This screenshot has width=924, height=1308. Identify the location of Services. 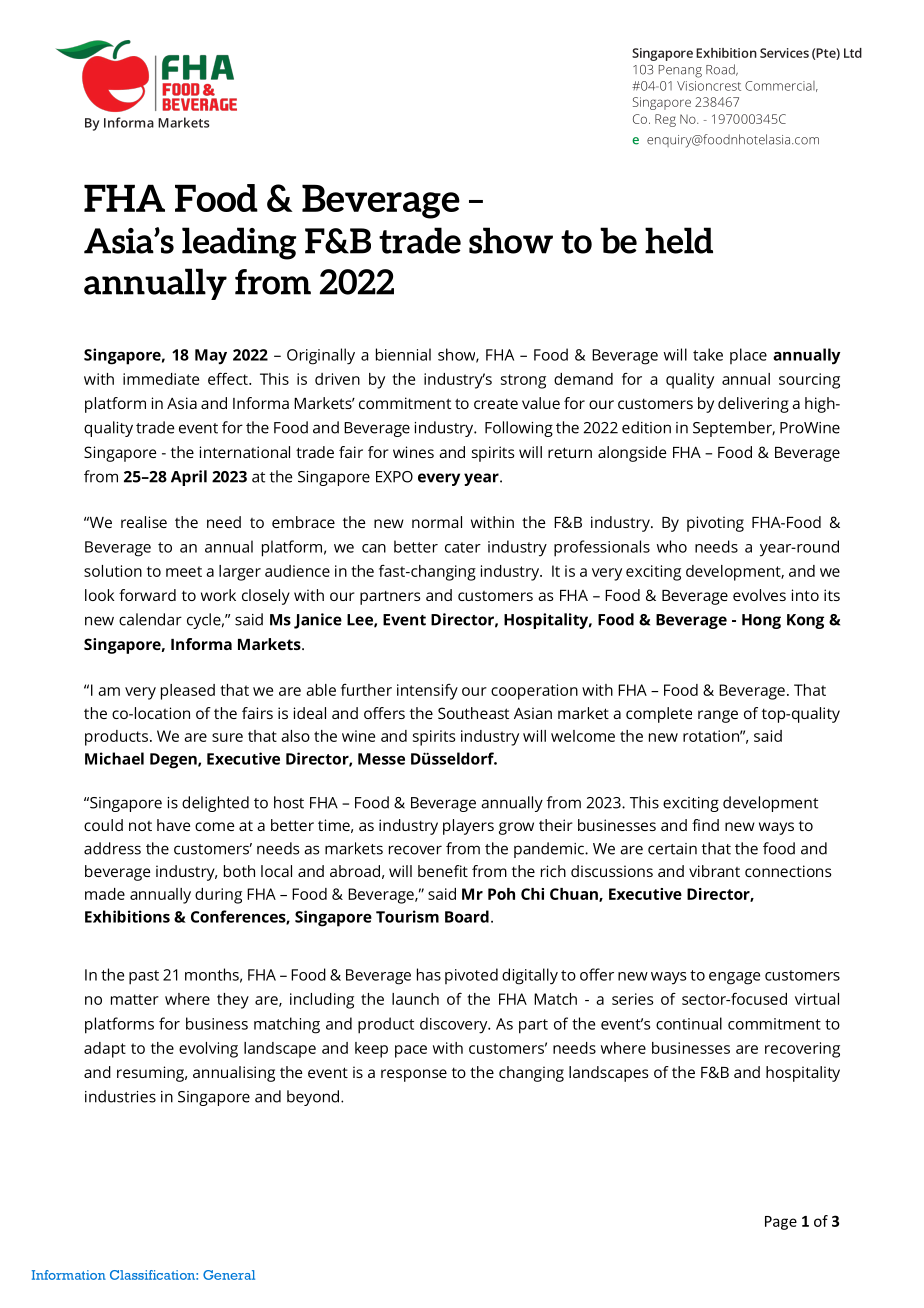
(784, 53).
